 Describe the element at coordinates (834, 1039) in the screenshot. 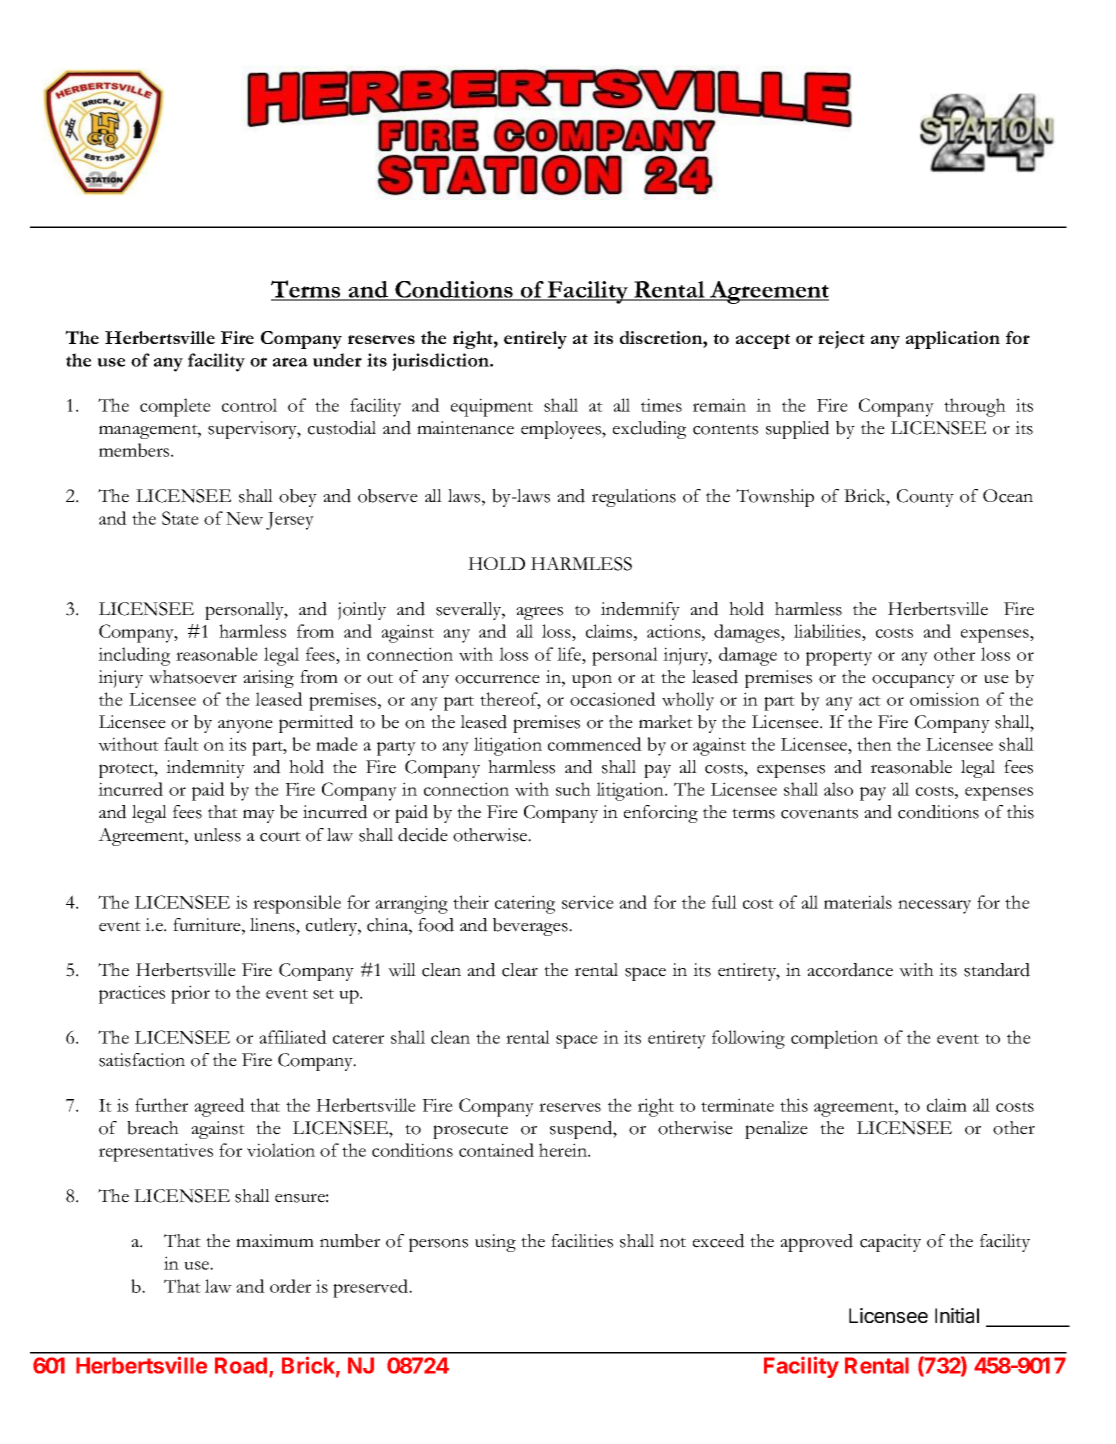

I see `completion` at that location.
